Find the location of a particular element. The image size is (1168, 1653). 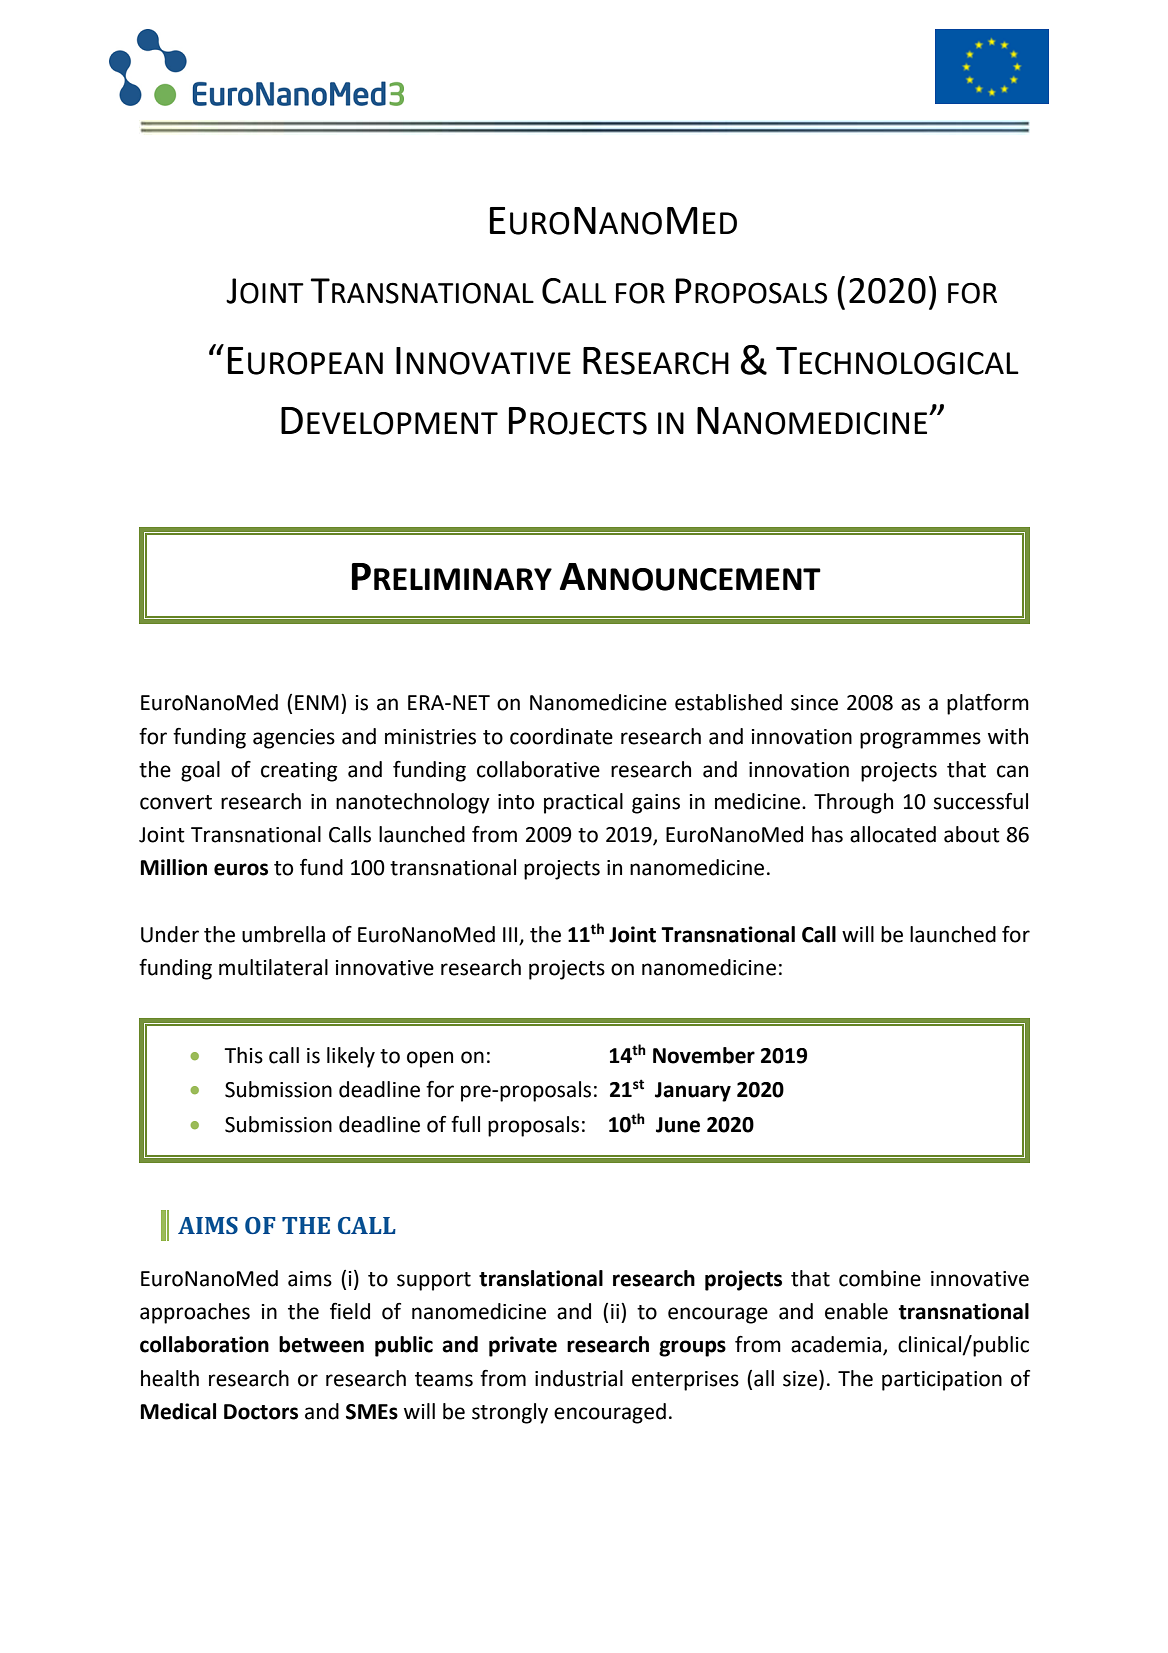

Doctors is located at coordinates (261, 1412).
